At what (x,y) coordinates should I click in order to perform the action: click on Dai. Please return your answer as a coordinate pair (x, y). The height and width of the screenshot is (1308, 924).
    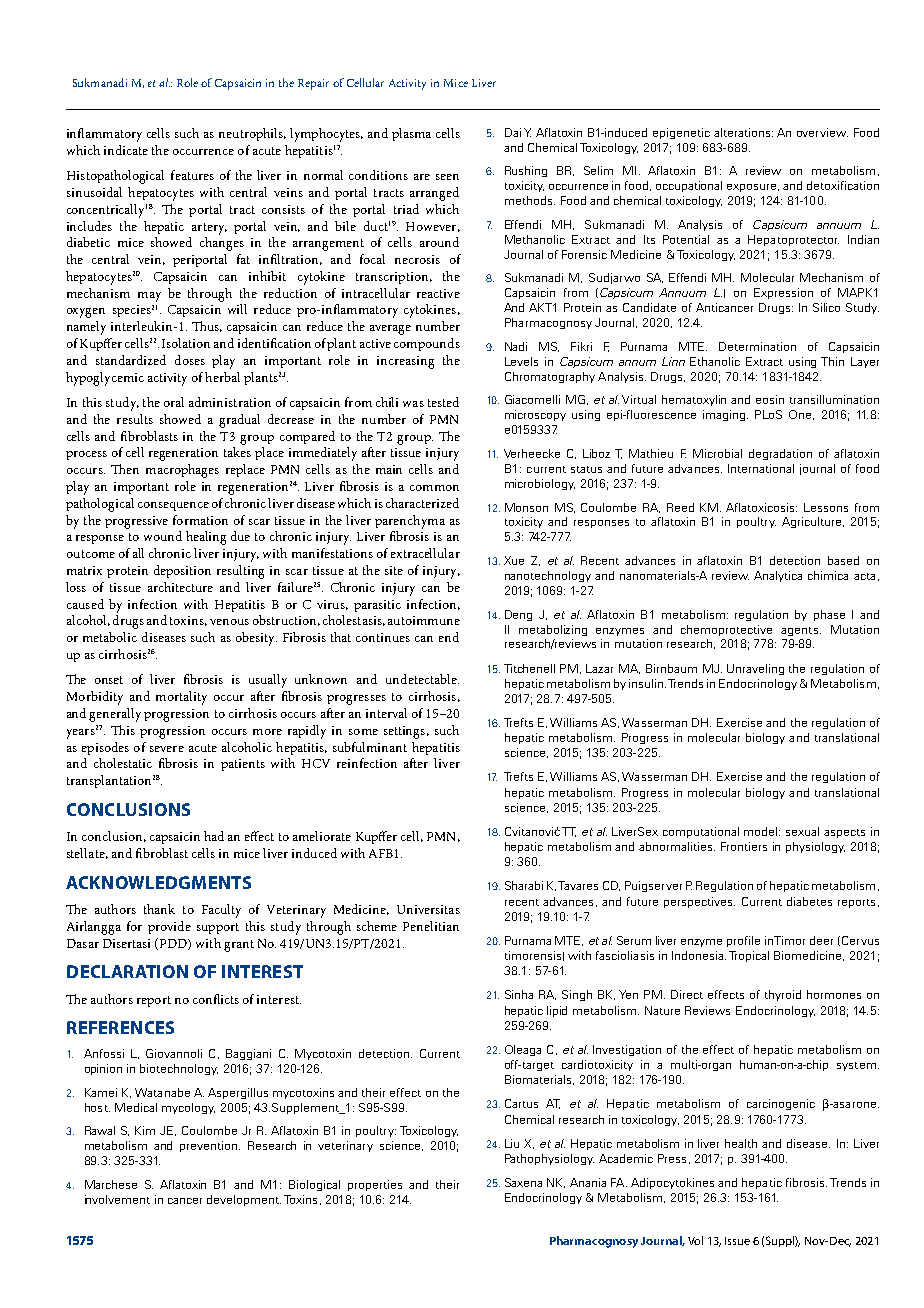
    Looking at the image, I should click on (513, 132).
